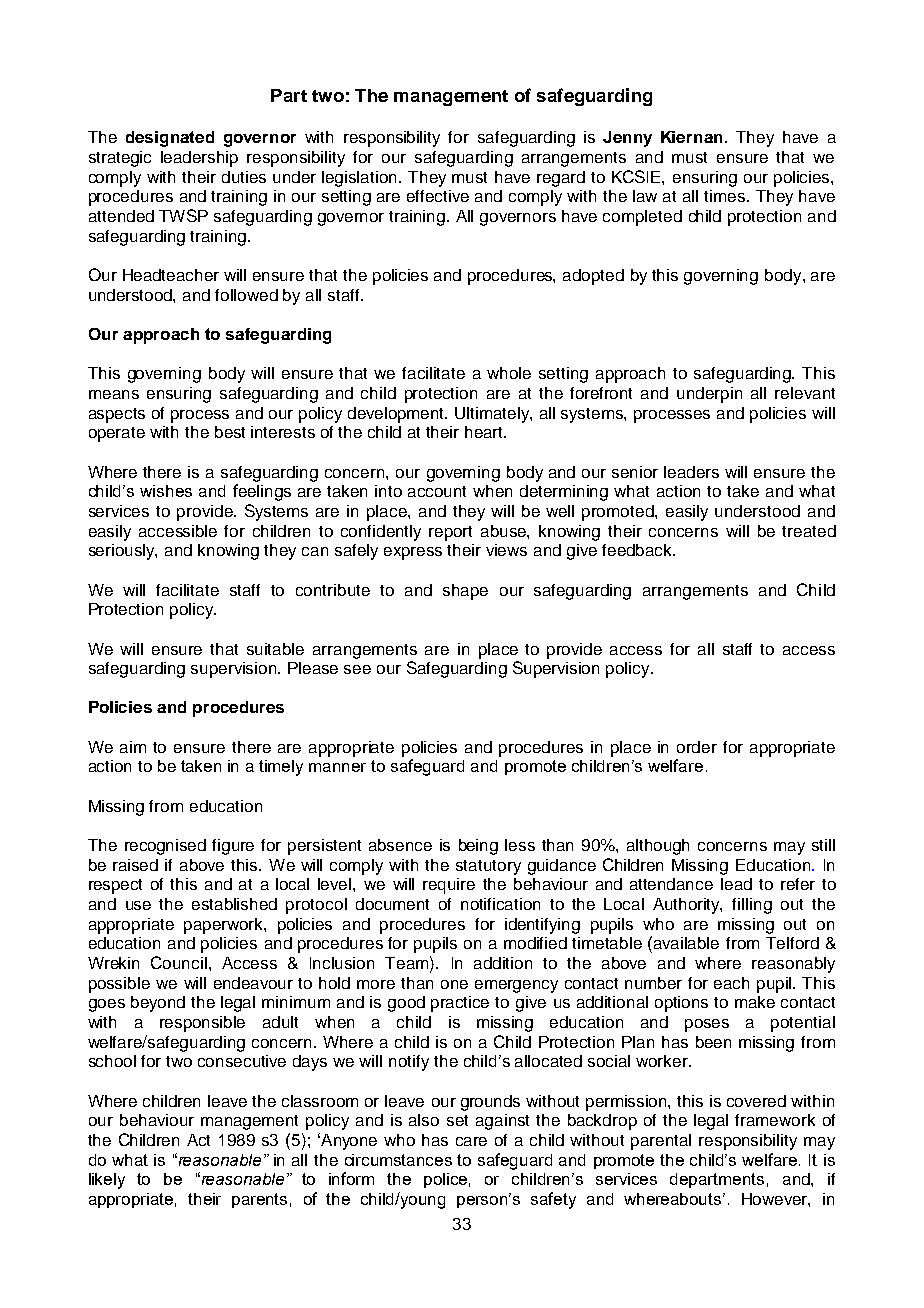 The width and height of the screenshot is (924, 1308). I want to click on filling, so click(752, 906).
